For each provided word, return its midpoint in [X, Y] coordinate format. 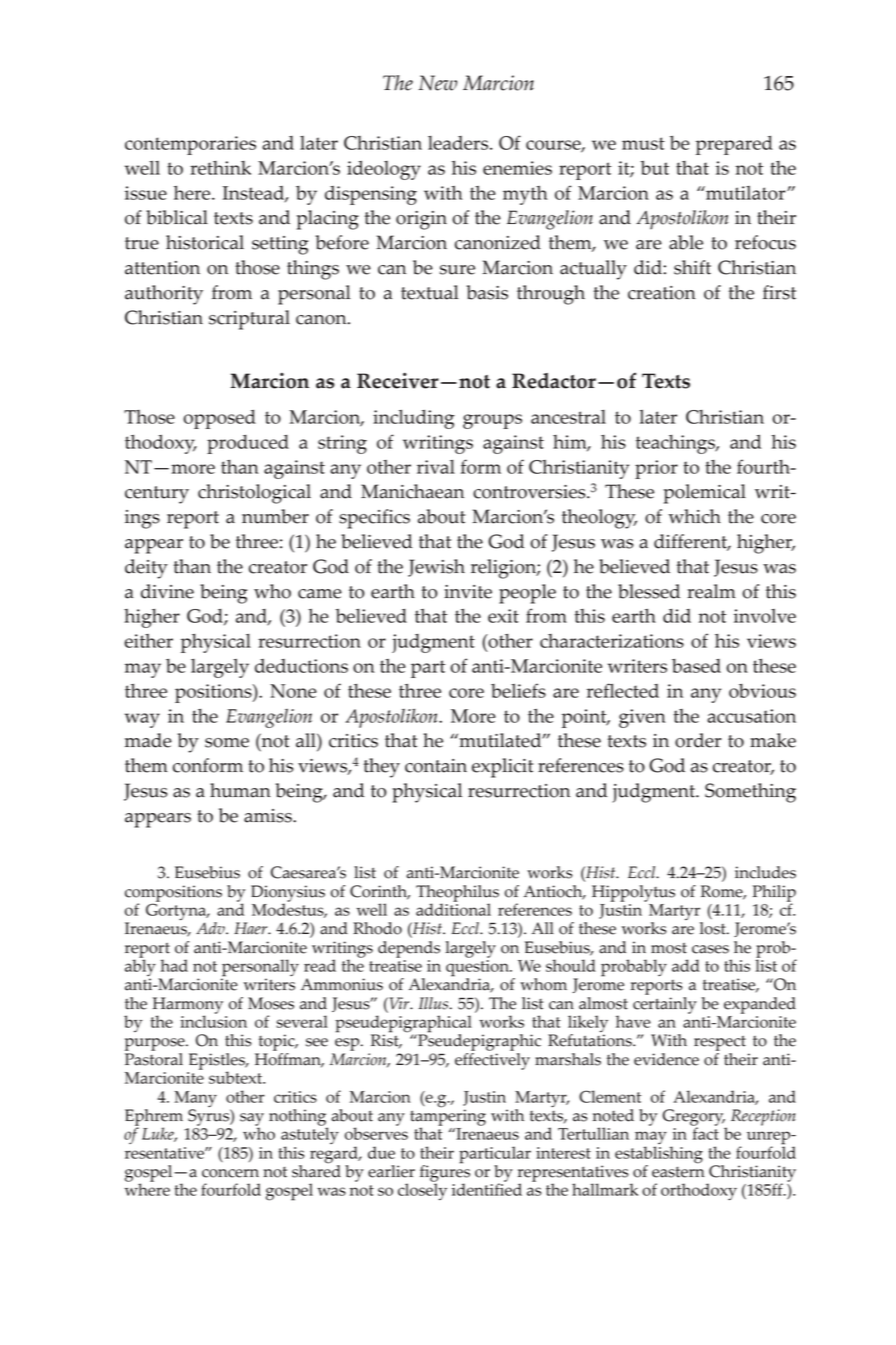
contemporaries [190, 145]
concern [230, 1173]
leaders [459, 143]
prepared [734, 145]
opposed [219, 419]
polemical [705, 494]
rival [436, 467]
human [240, 790]
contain [436, 766]
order [698, 740]
